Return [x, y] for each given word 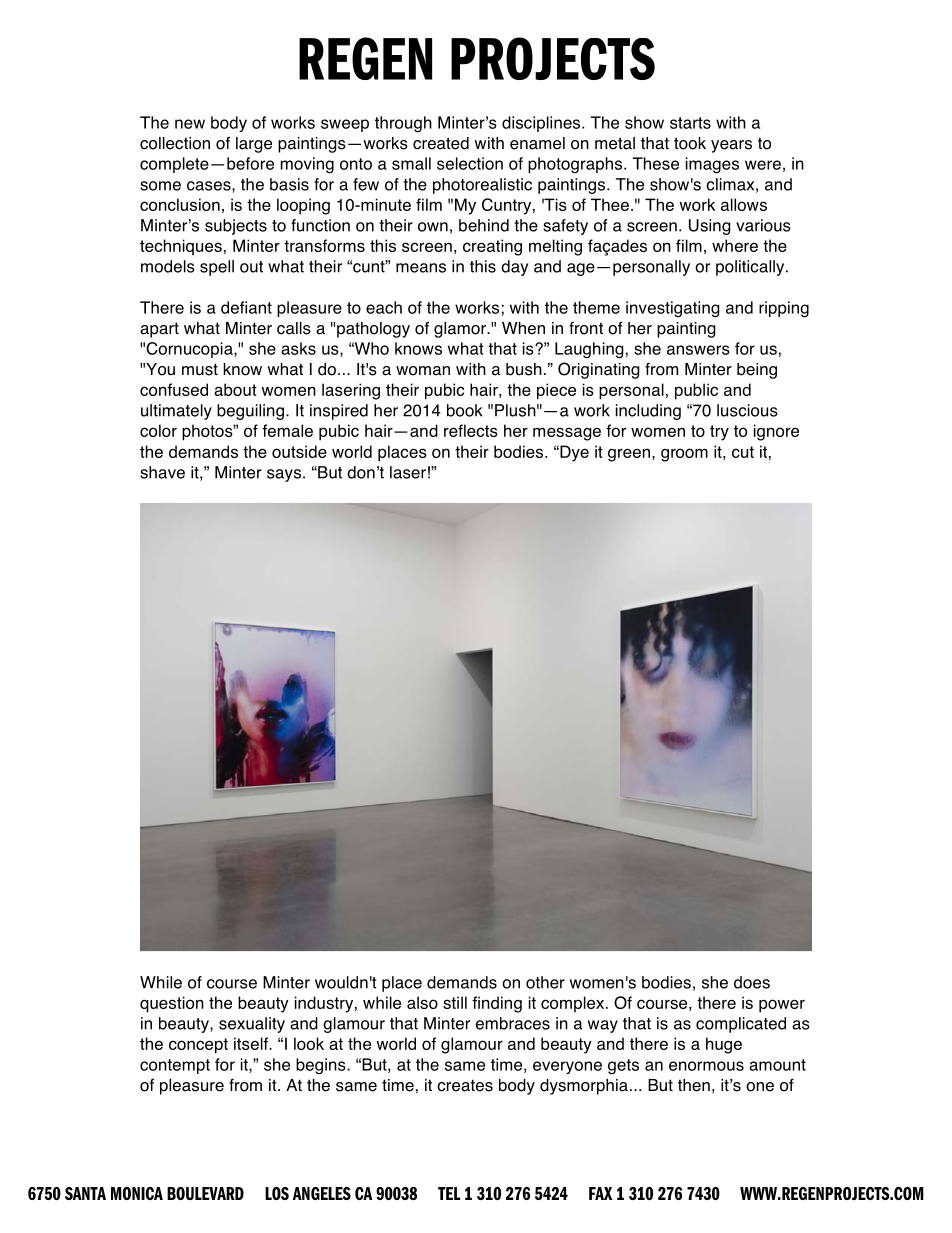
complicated [741, 1025]
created [441, 143]
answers [698, 350]
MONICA [137, 1193]
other [545, 982]
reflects [471, 430]
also [422, 1002]
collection [175, 143]
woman [423, 371]
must [200, 369]
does [752, 982]
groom [684, 455]
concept [198, 1046]
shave [162, 472]
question [172, 1004]
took [690, 143]
